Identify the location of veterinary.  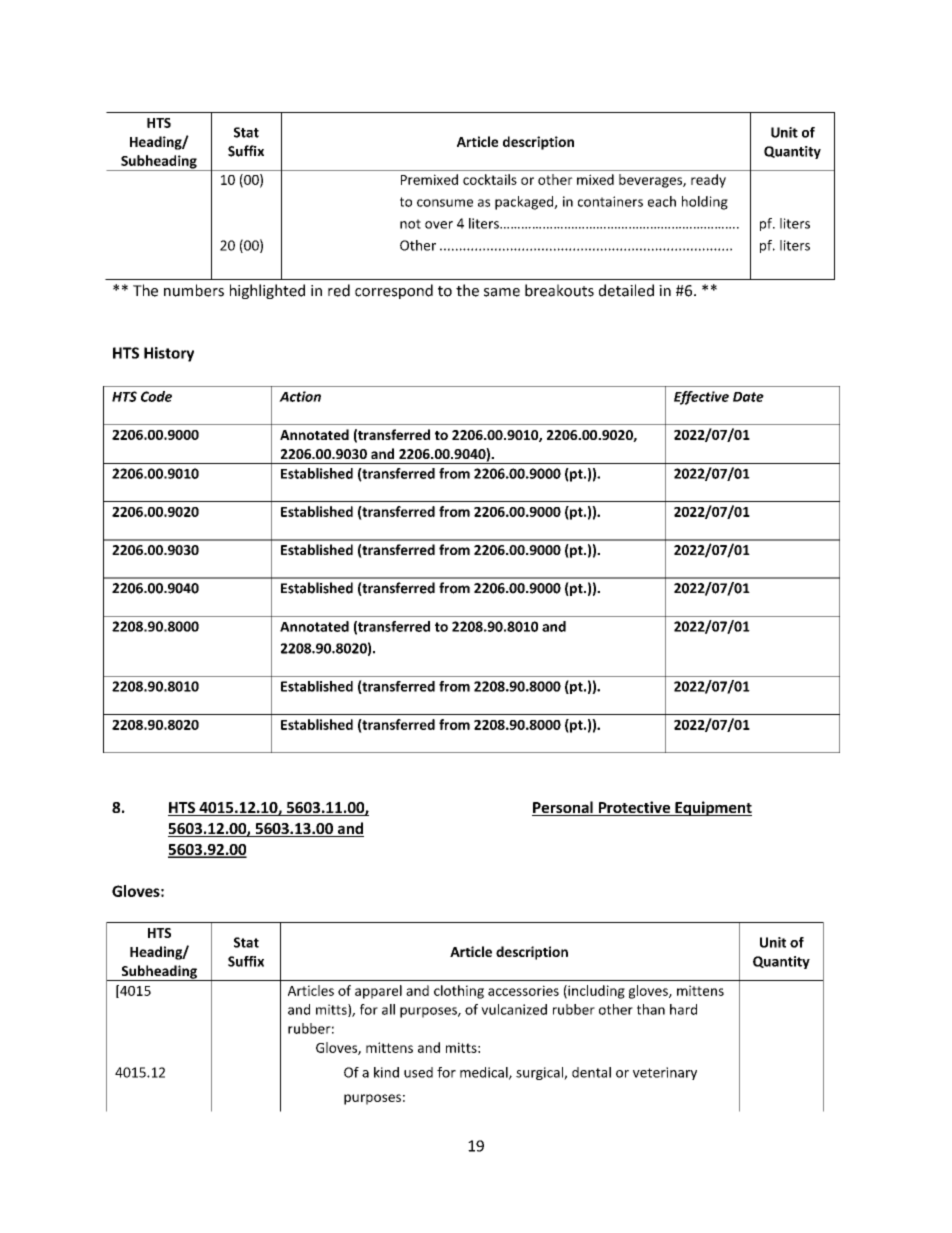
(665, 1073).
